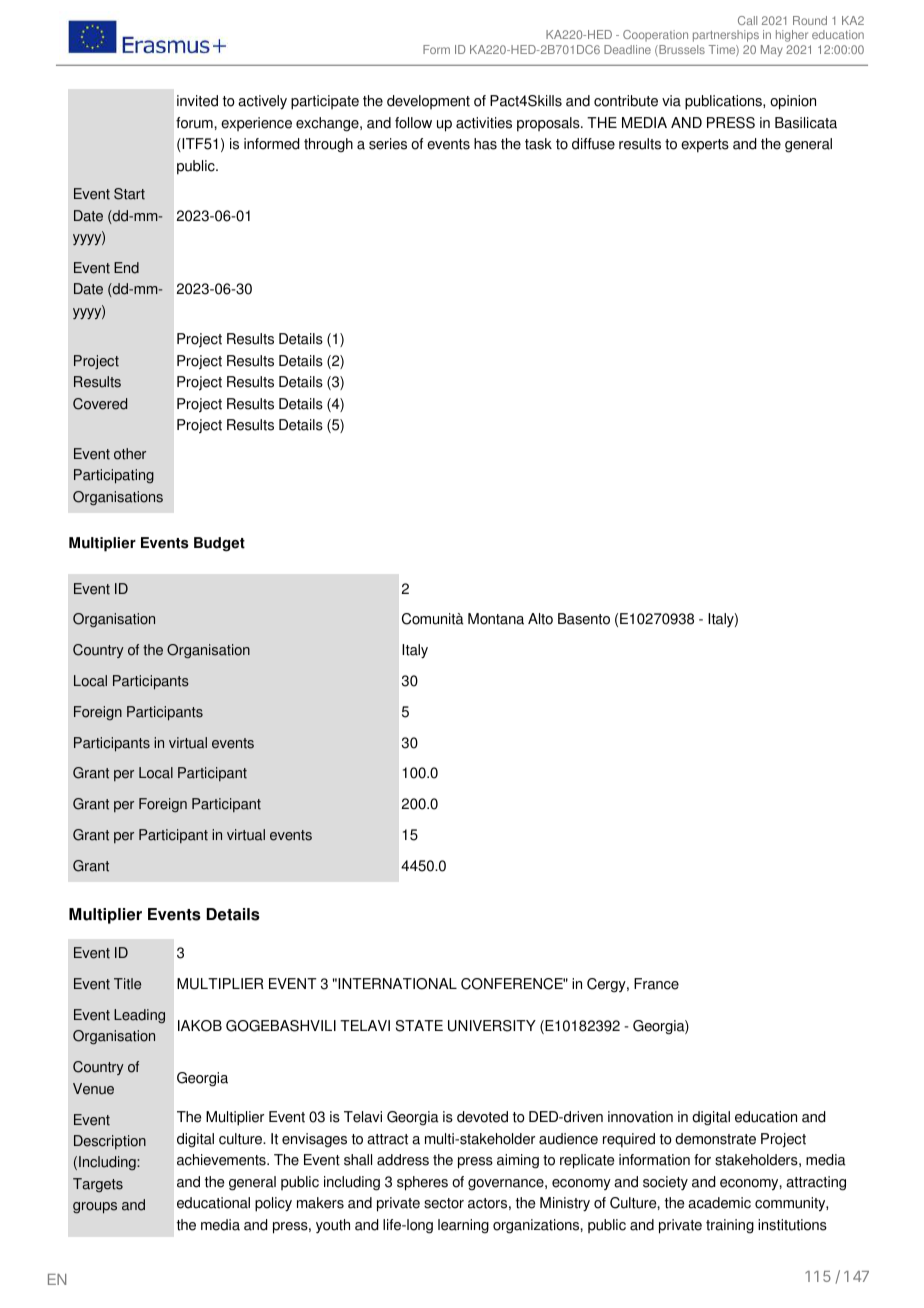 This screenshot has height=1308, width=924. Describe the element at coordinates (496, 619) in the screenshot. I see `Montana` at that location.
